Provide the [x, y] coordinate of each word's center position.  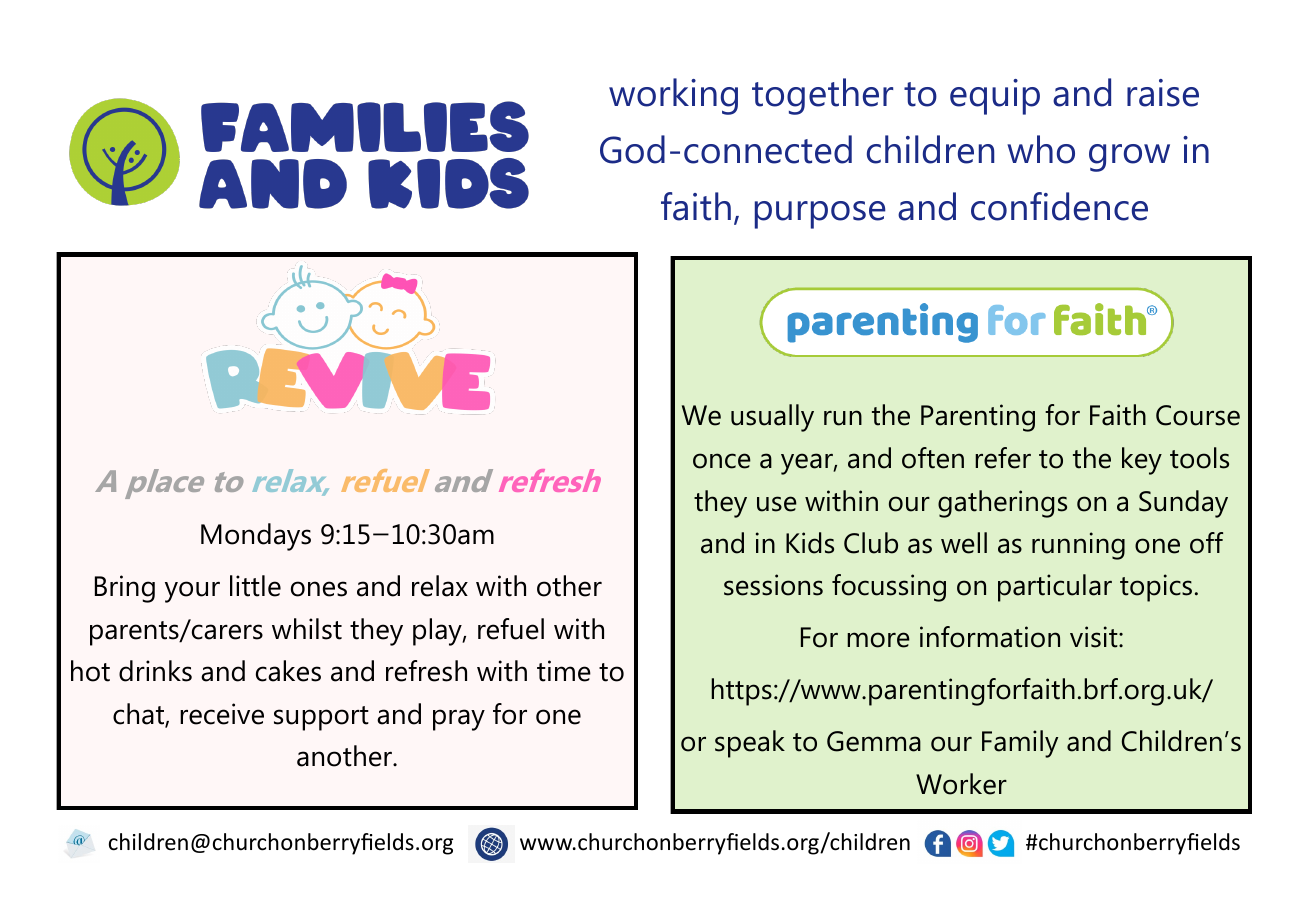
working [673, 96]
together [822, 96]
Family [1020, 744]
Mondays [256, 537]
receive [222, 714]
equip [995, 97]
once [722, 461]
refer [1003, 458]
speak [750, 744]
